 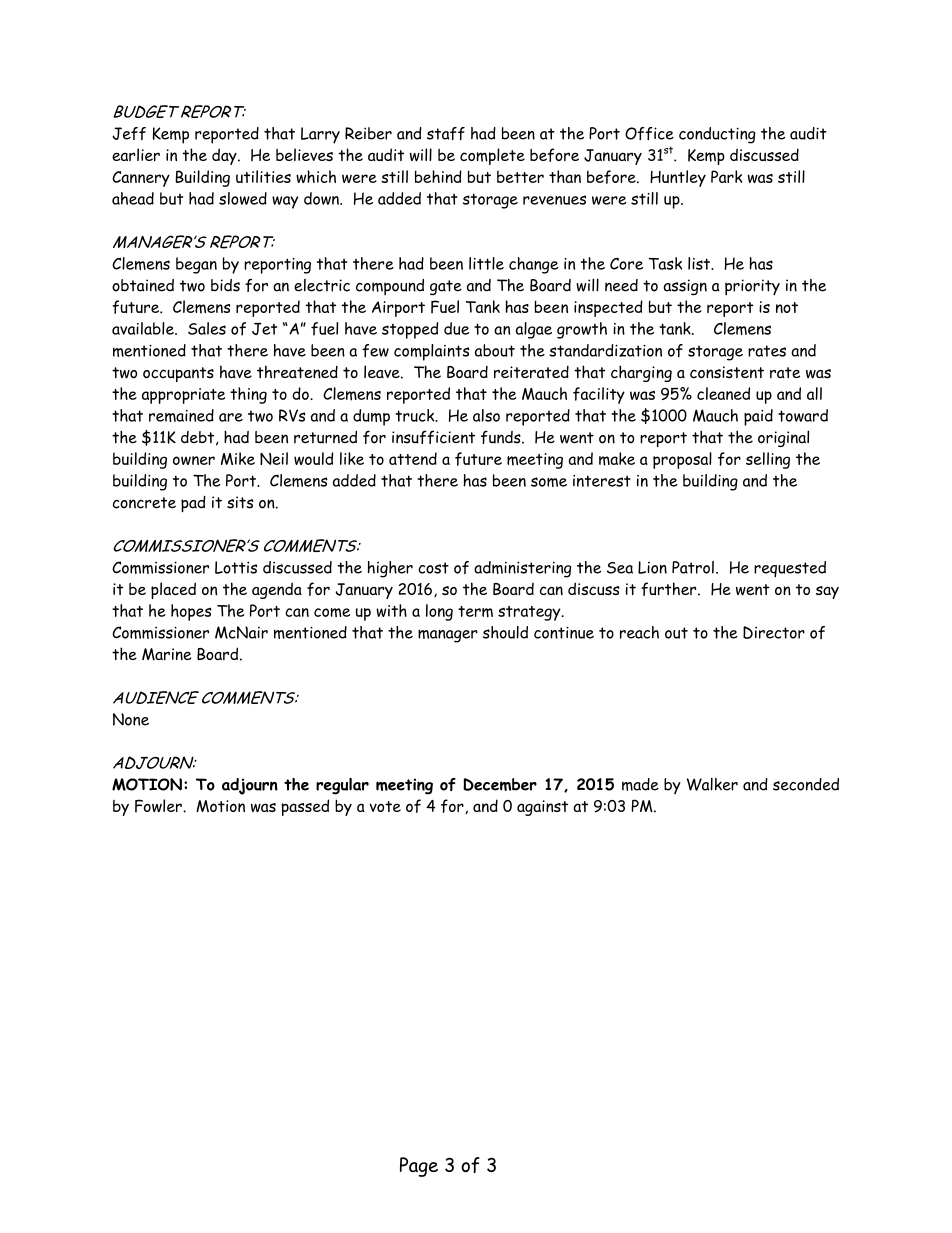 I want to click on complete, so click(x=492, y=156).
